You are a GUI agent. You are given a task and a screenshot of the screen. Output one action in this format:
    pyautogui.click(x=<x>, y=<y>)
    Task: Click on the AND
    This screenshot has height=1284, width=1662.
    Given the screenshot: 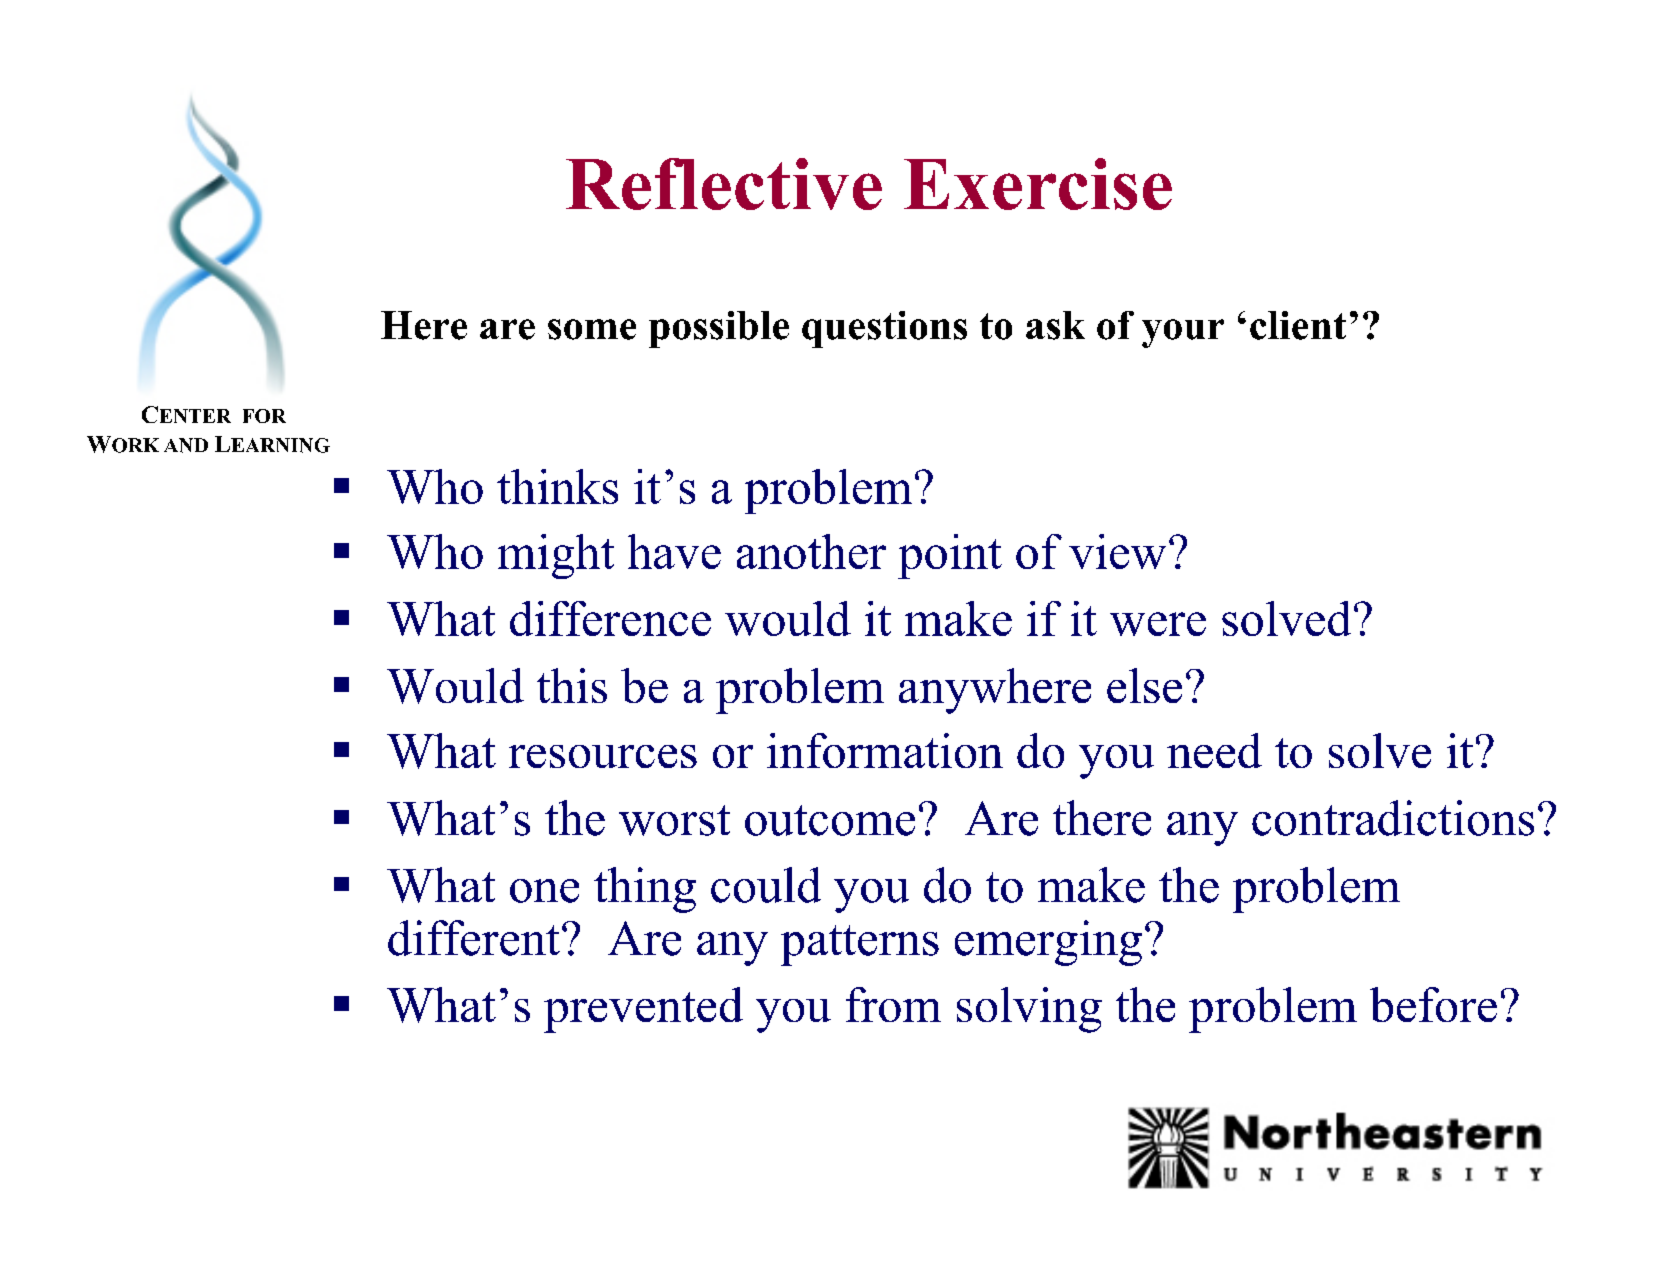 What is the action you would take?
    pyautogui.click(x=186, y=445)
